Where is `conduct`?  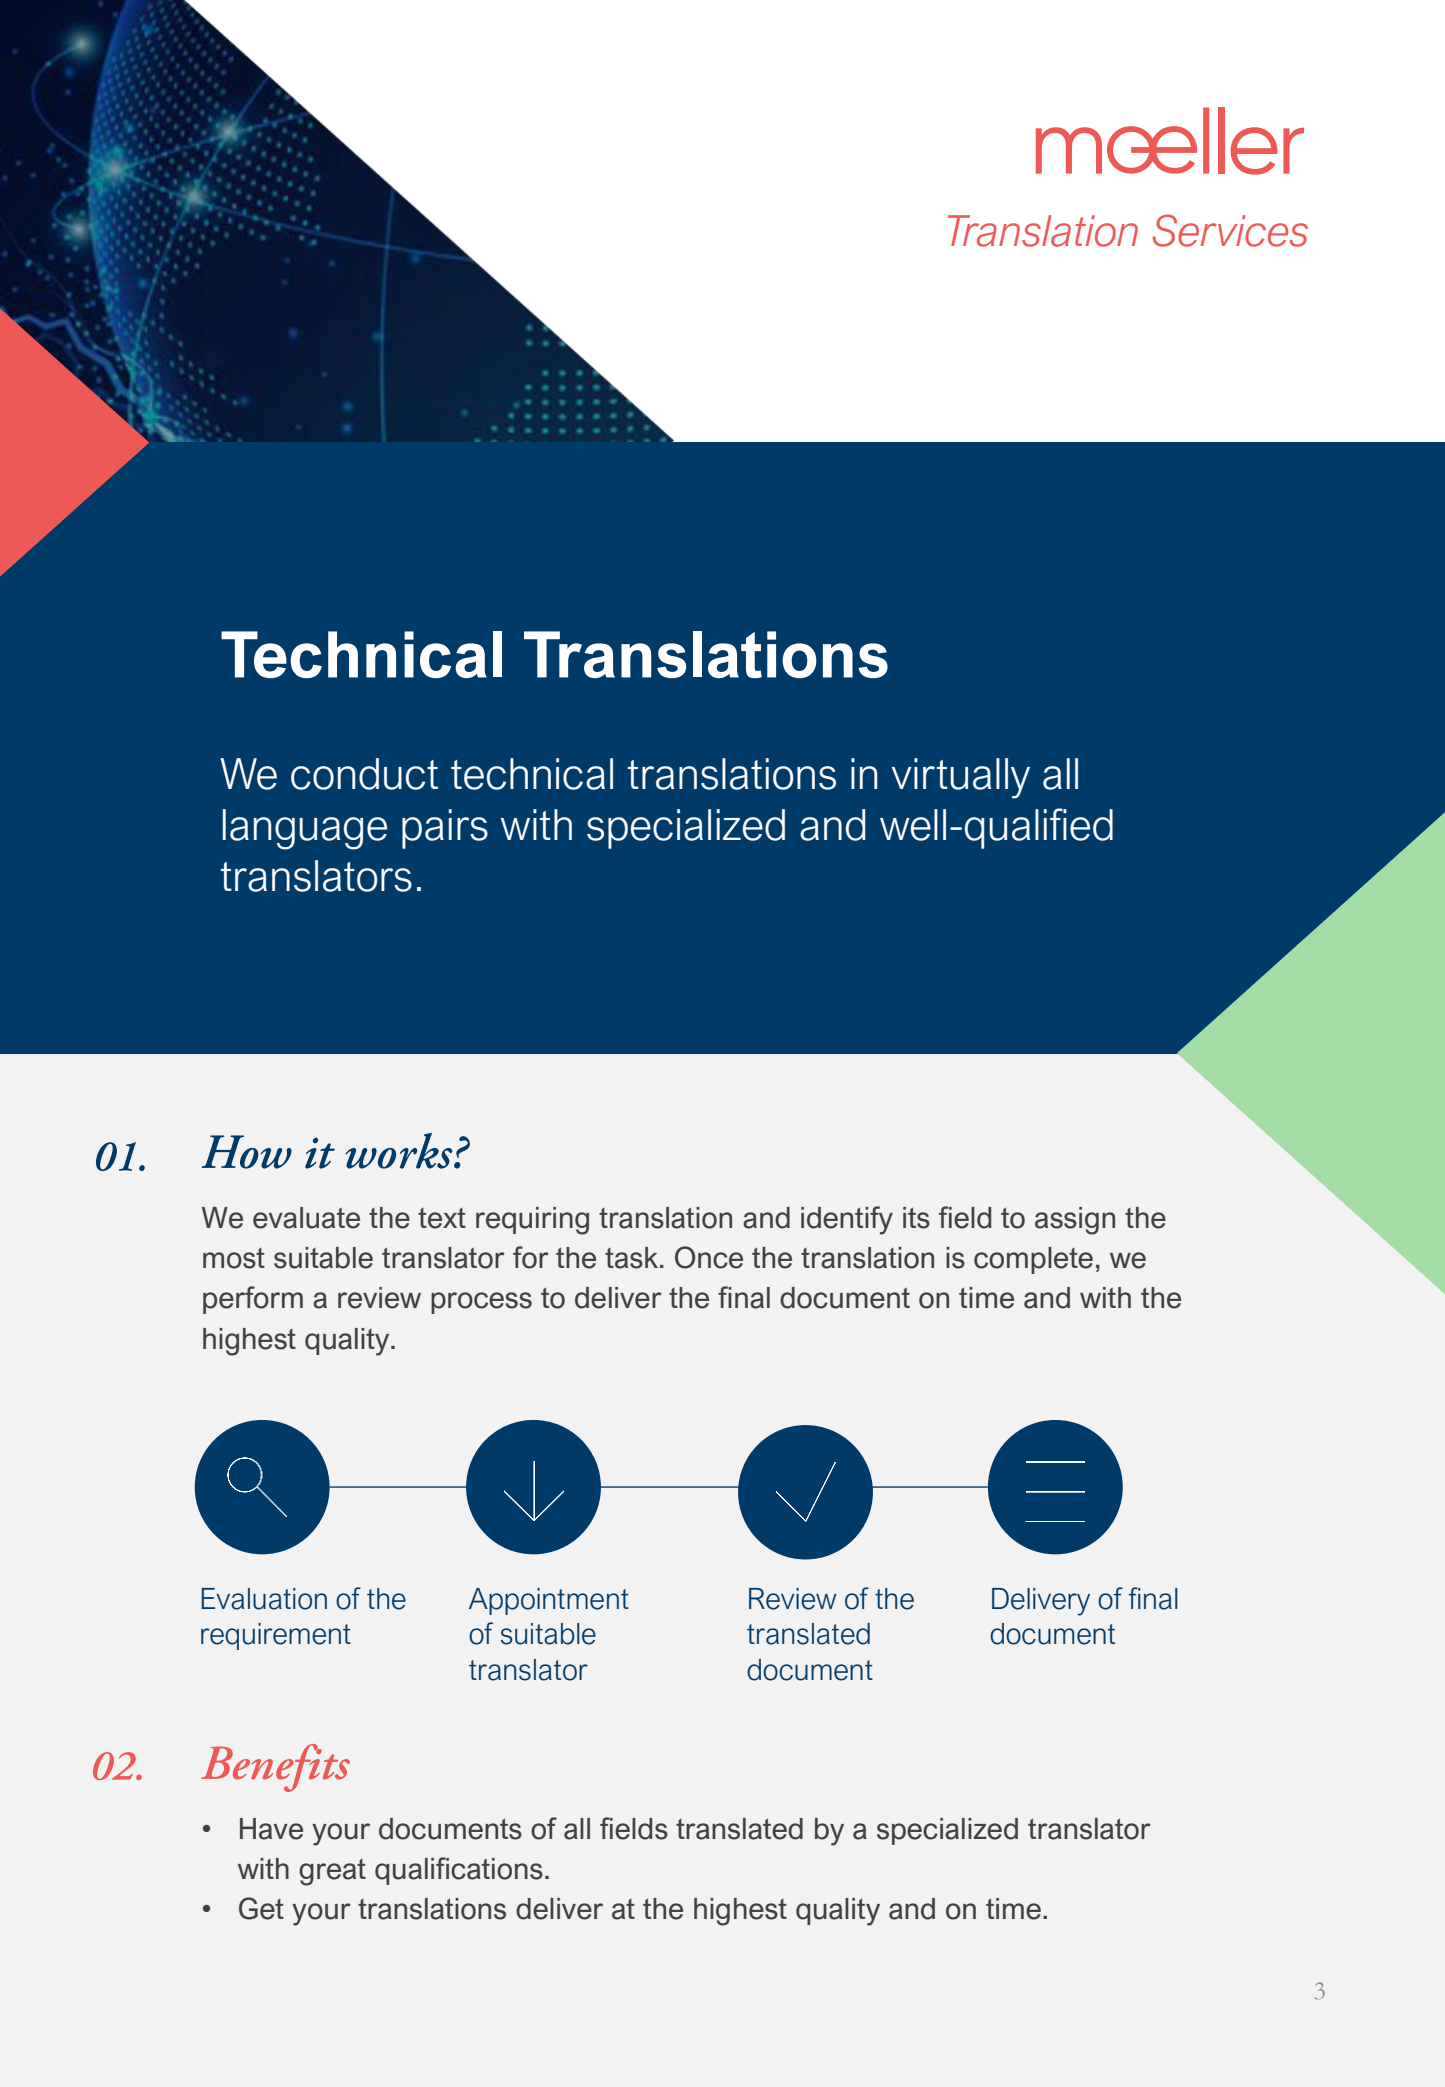
conduct is located at coordinates (364, 774).
